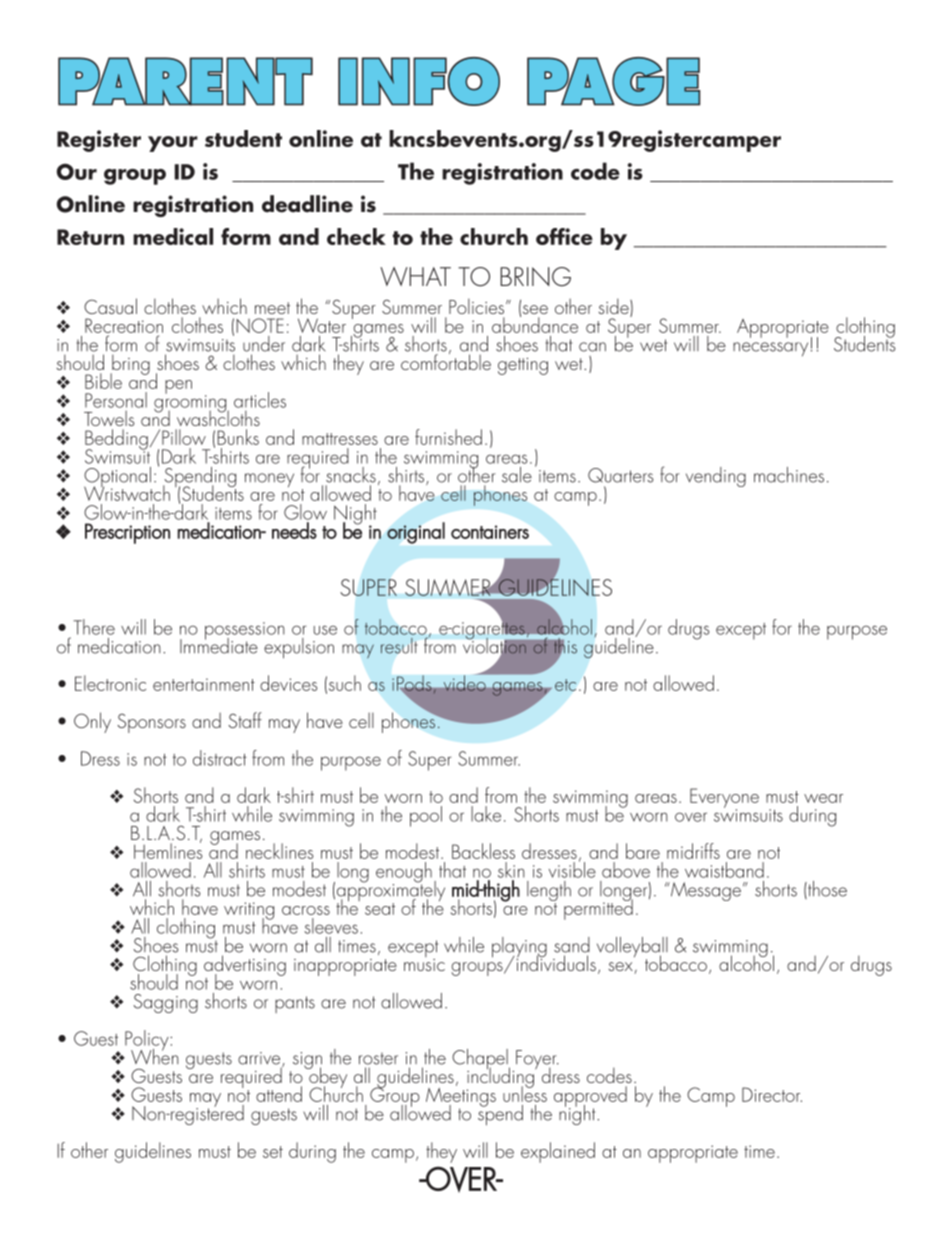 This screenshot has height=1233, width=952. I want to click on etc, so click(565, 685).
